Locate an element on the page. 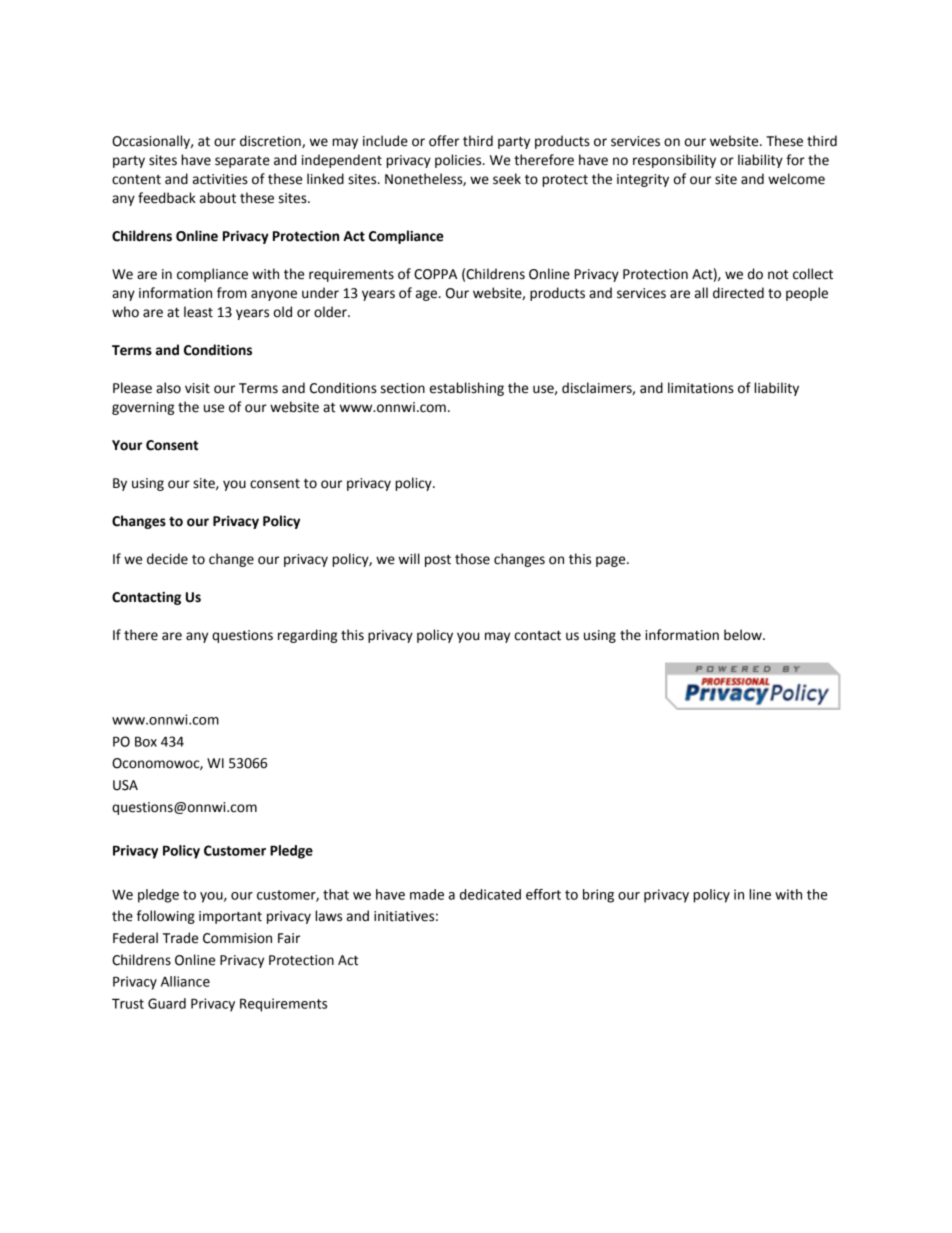  dedicated is located at coordinates (490, 894).
